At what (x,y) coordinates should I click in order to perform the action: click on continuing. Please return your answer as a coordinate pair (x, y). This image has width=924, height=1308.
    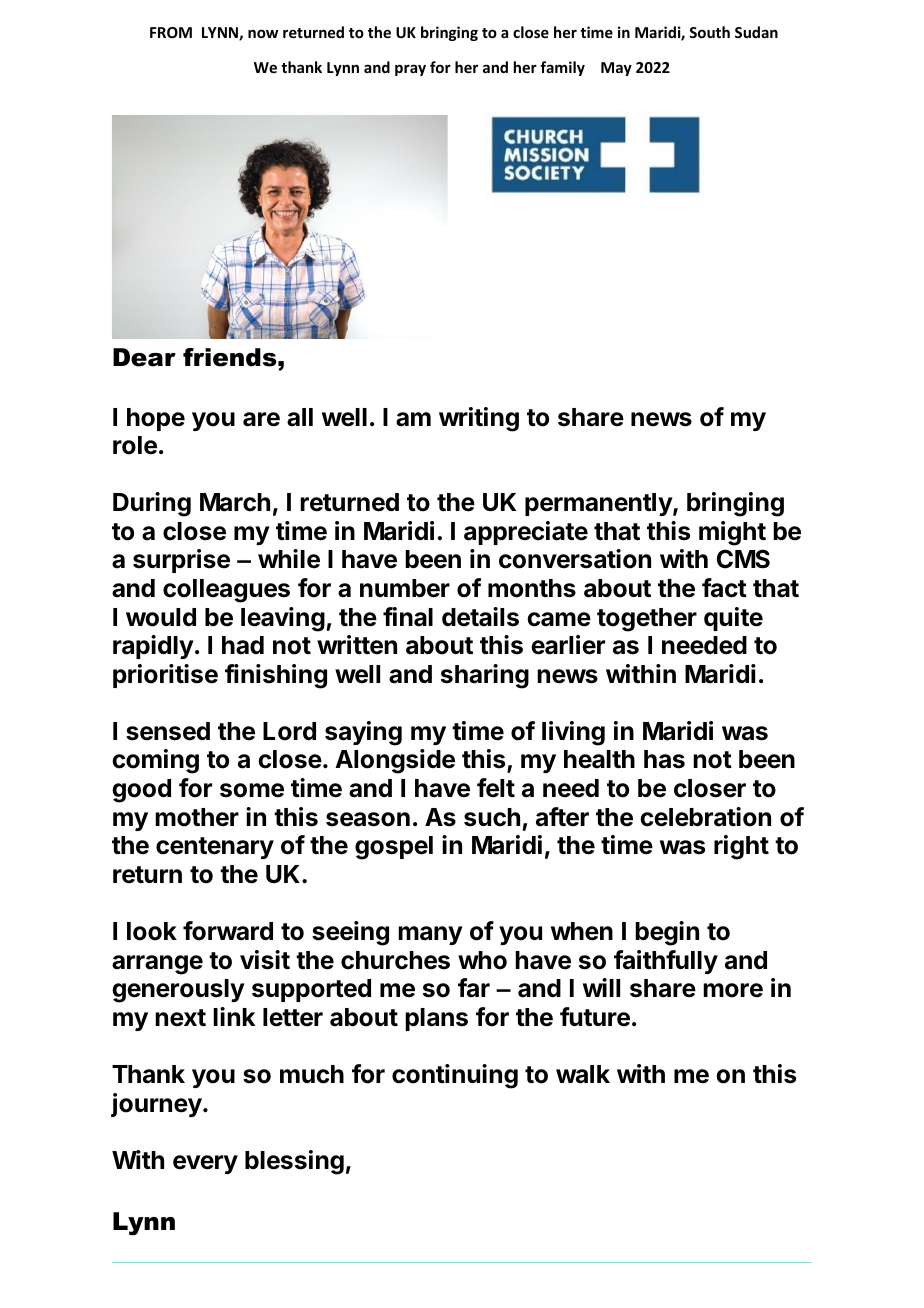
    Looking at the image, I should click on (455, 1076).
